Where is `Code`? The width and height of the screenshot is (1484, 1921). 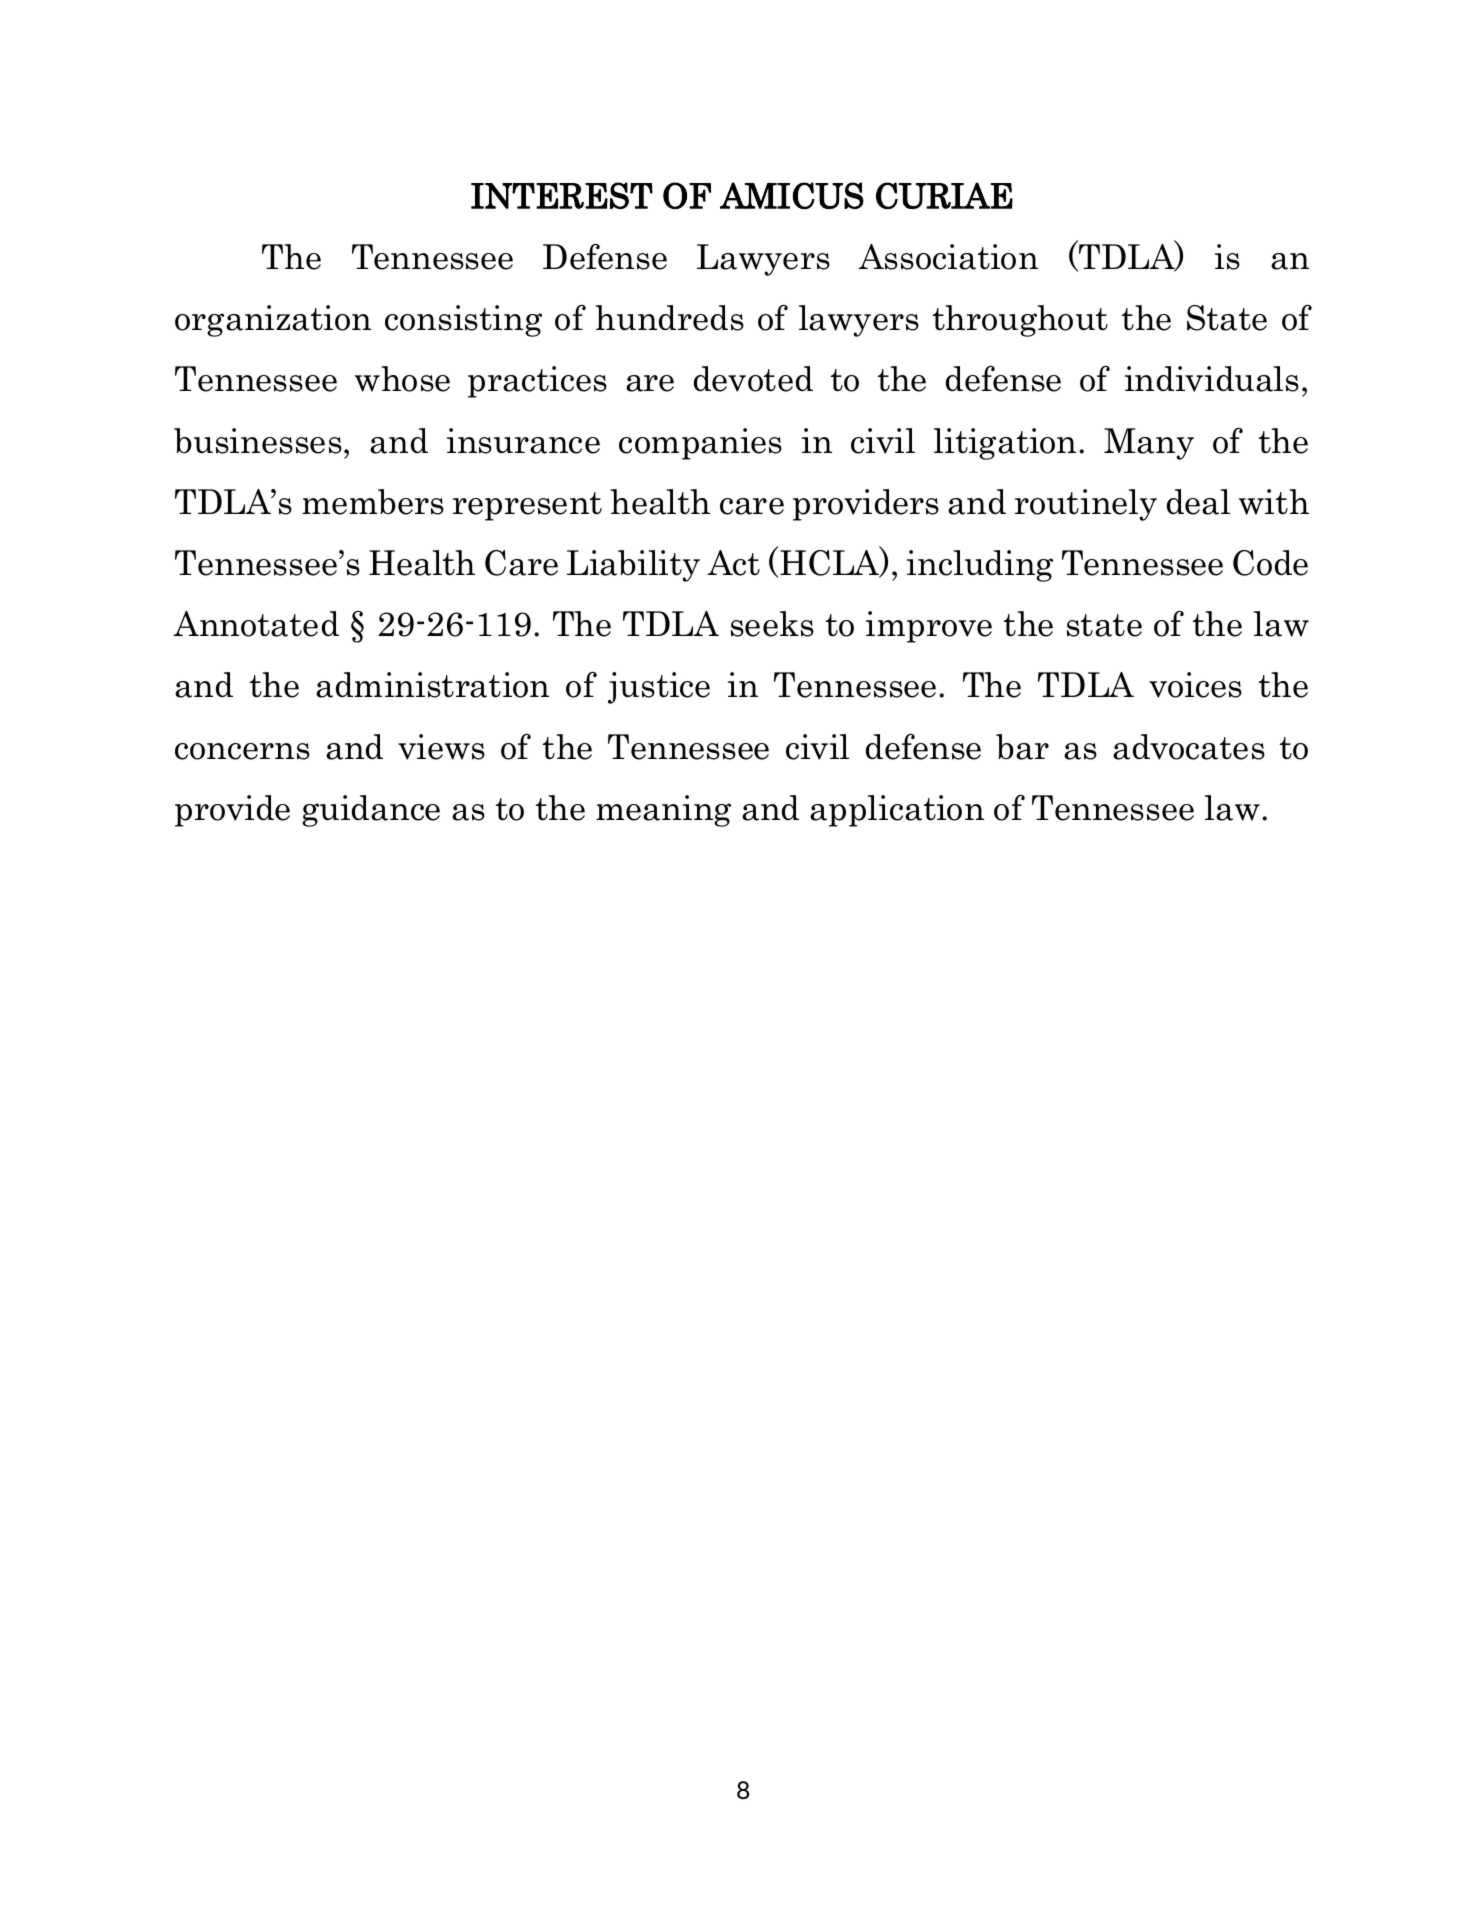 Code is located at coordinates (1270, 563).
